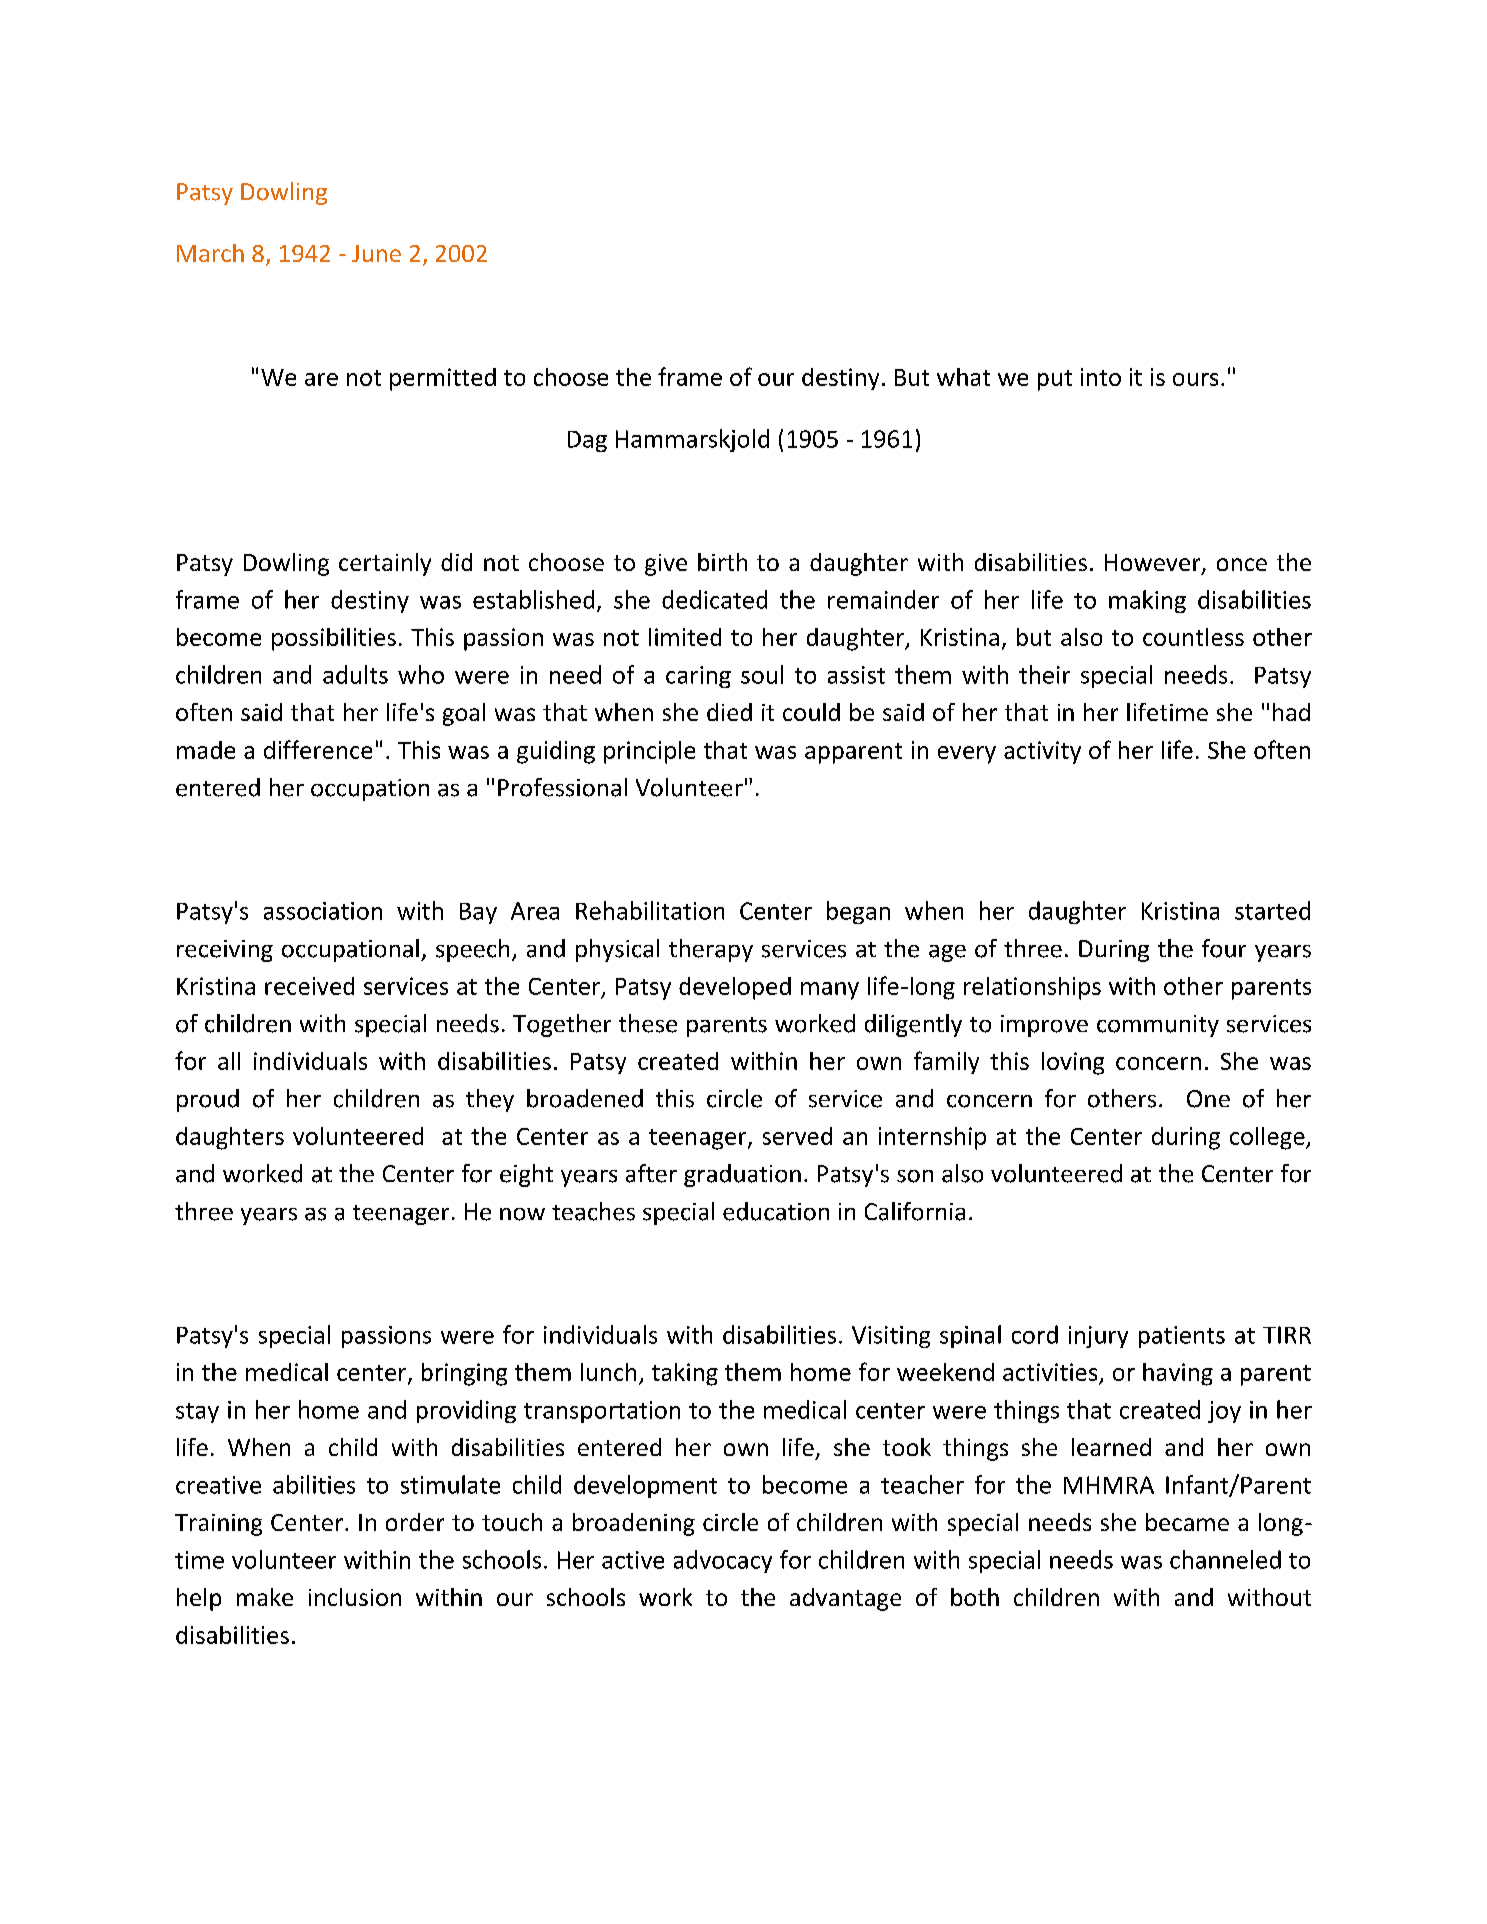 Image resolution: width=1487 pixels, height=1924 pixels. What do you see at coordinates (355, 1597) in the screenshot?
I see `inclusion` at bounding box center [355, 1597].
